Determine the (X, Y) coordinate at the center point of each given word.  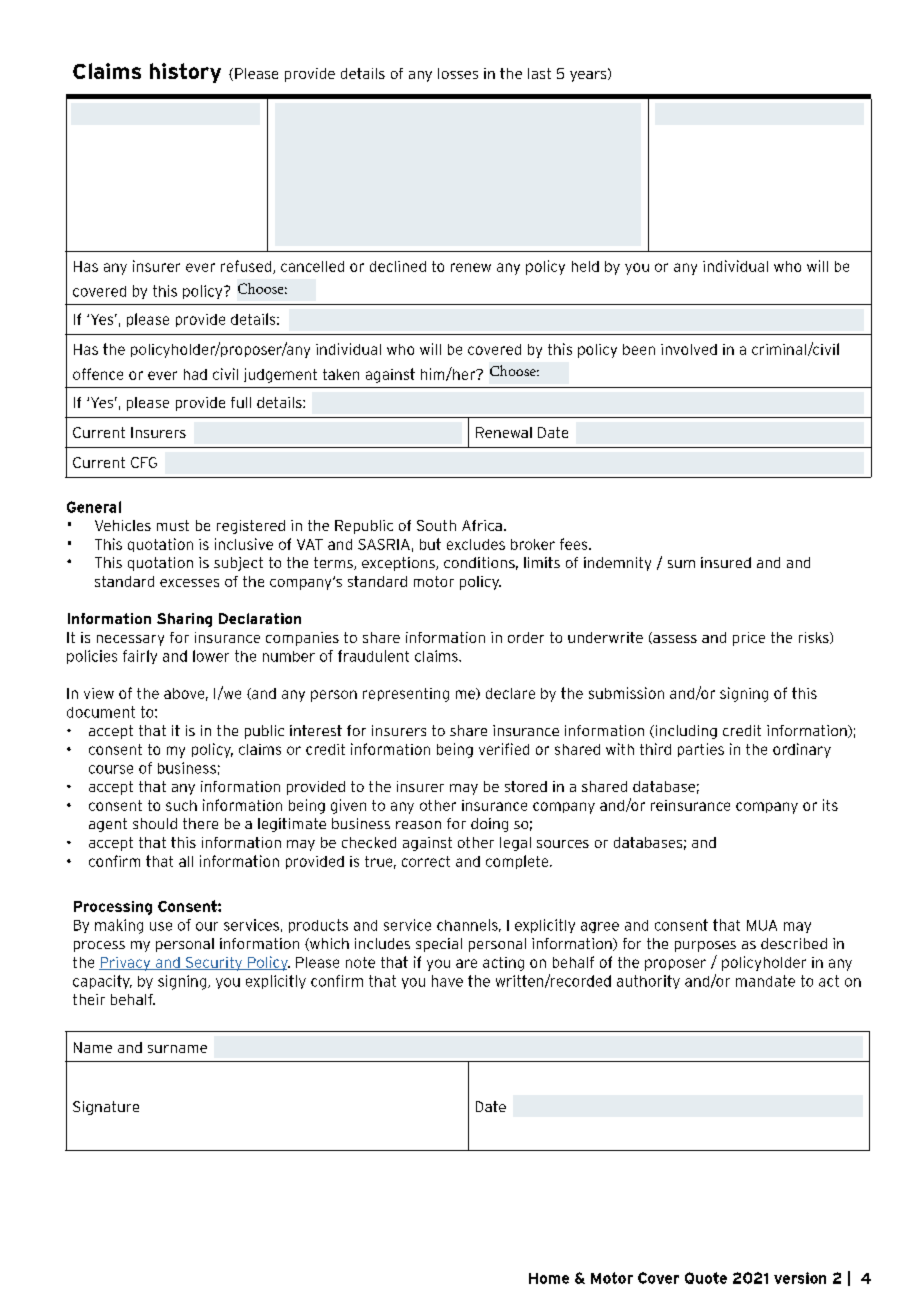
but (430, 544)
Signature (106, 1108)
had (195, 374)
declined (398, 266)
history (185, 73)
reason (418, 825)
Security (214, 964)
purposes (705, 946)
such (181, 805)
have (447, 981)
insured (726, 562)
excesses (189, 583)
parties (701, 750)
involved (689, 349)
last (539, 73)
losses (458, 73)
